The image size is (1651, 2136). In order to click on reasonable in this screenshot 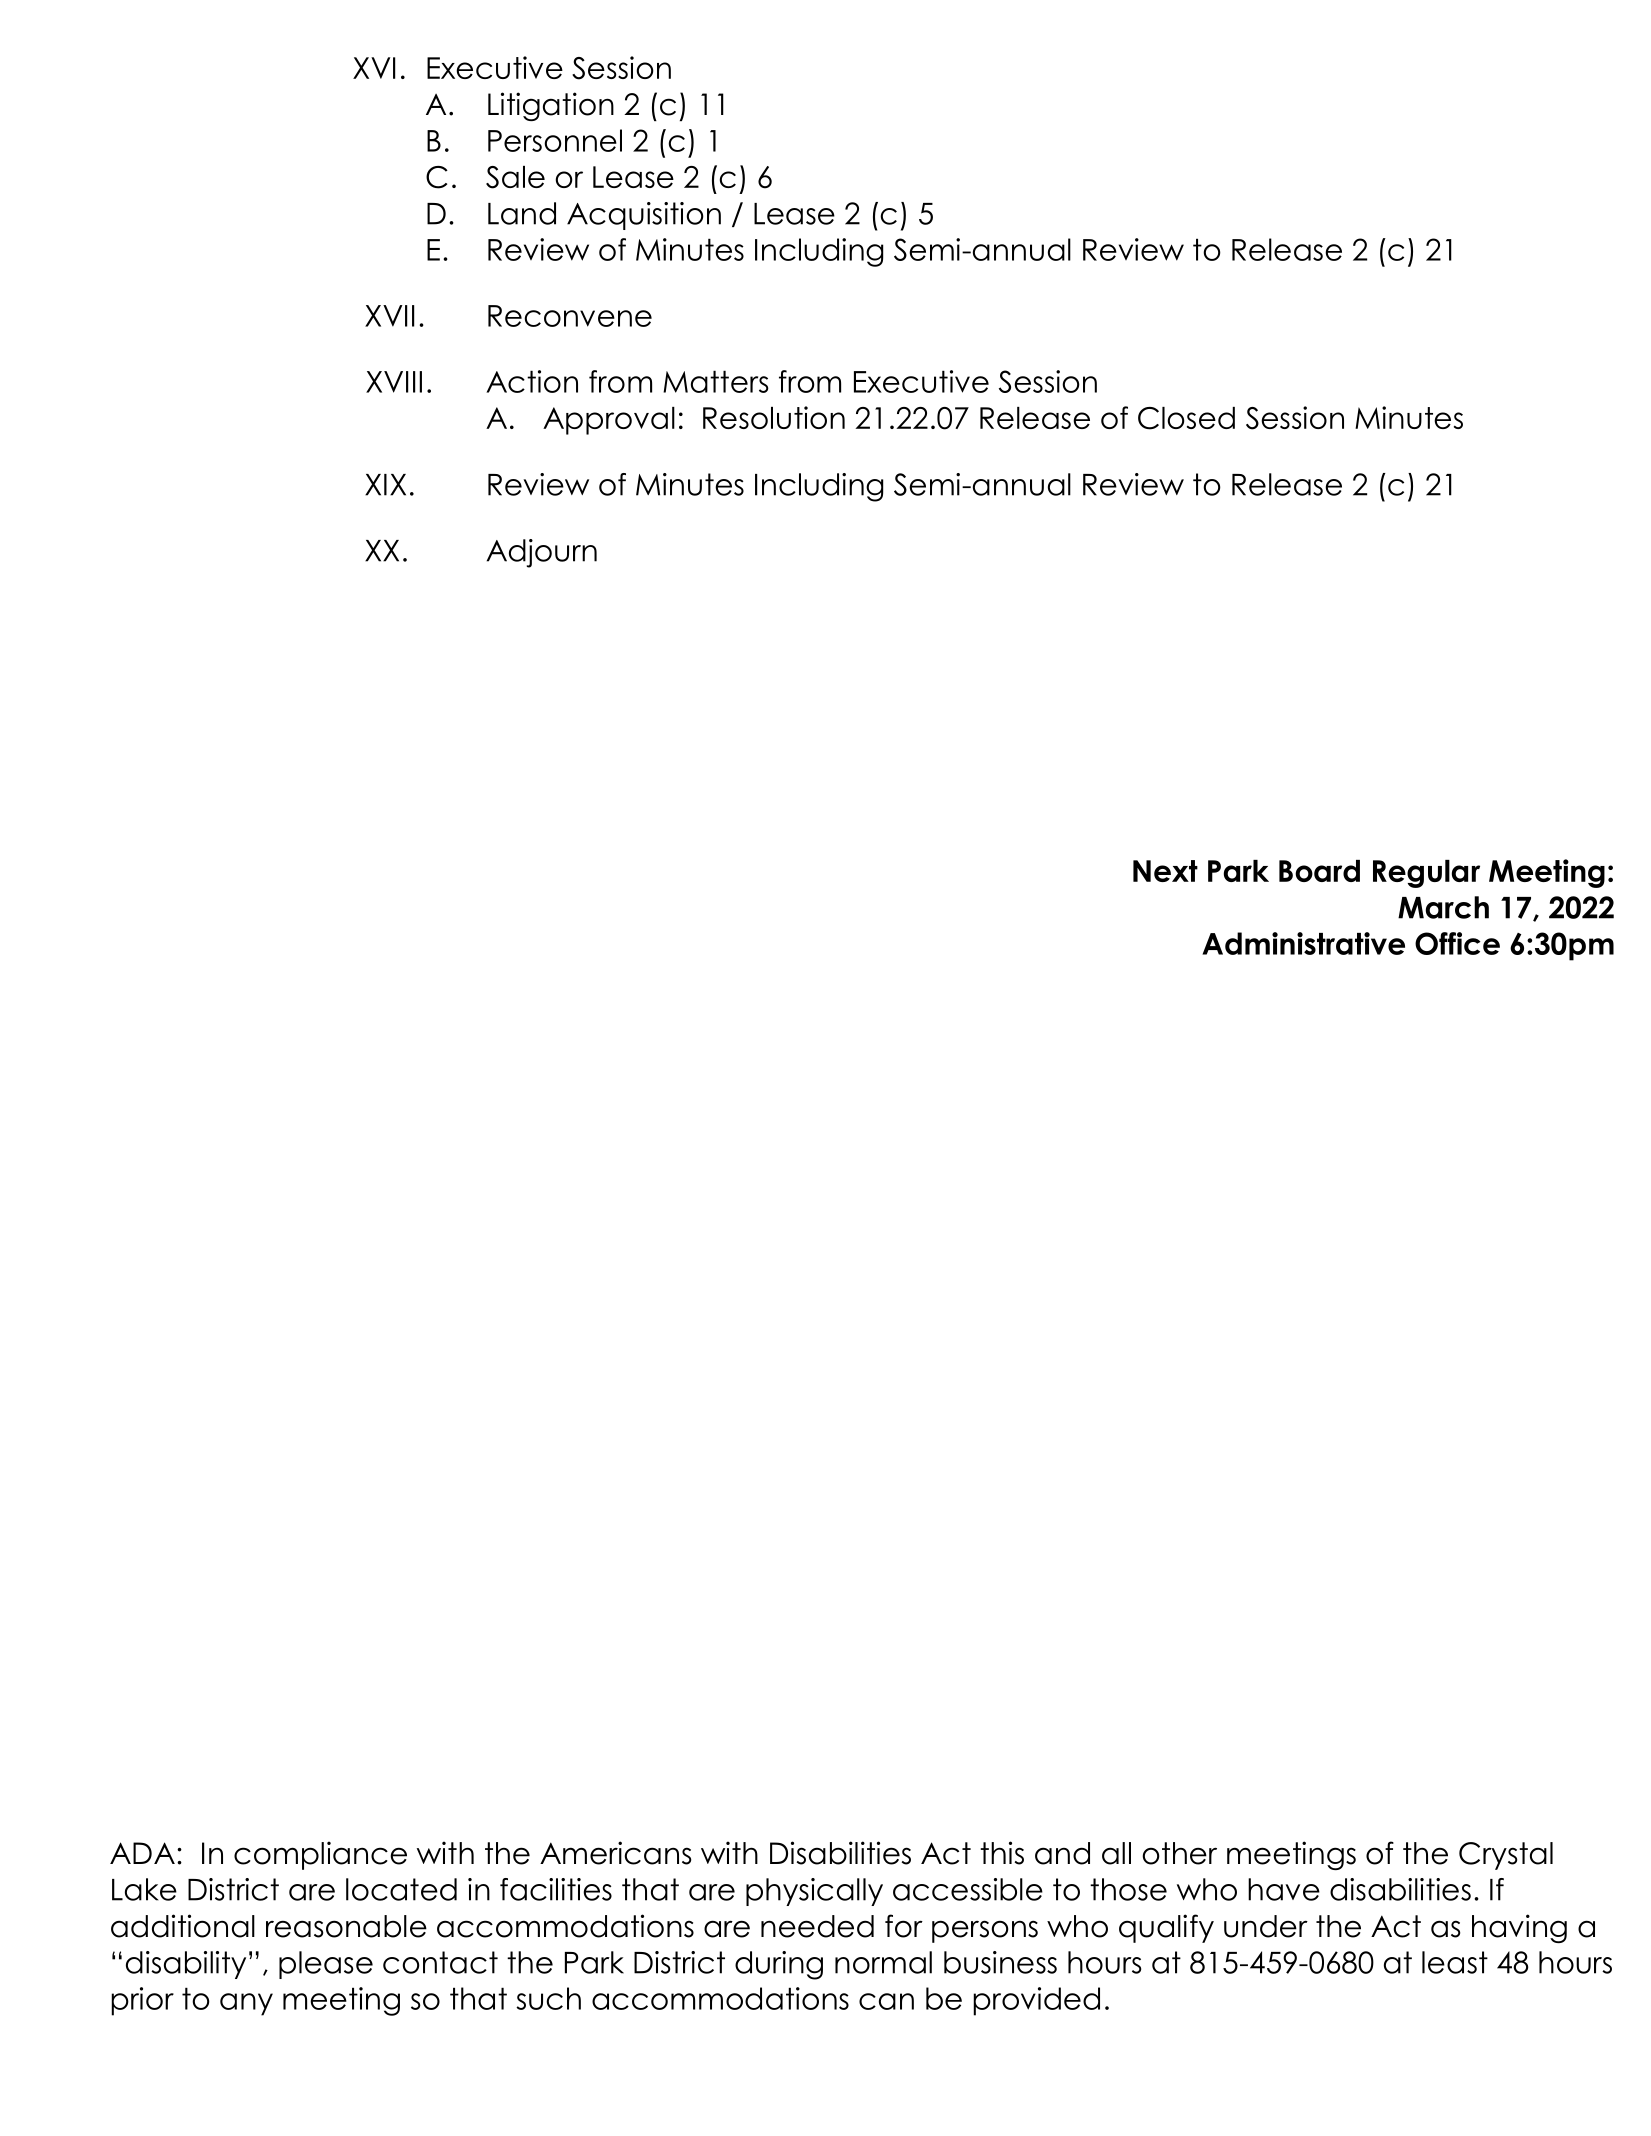, I will do `click(346, 1926)`.
